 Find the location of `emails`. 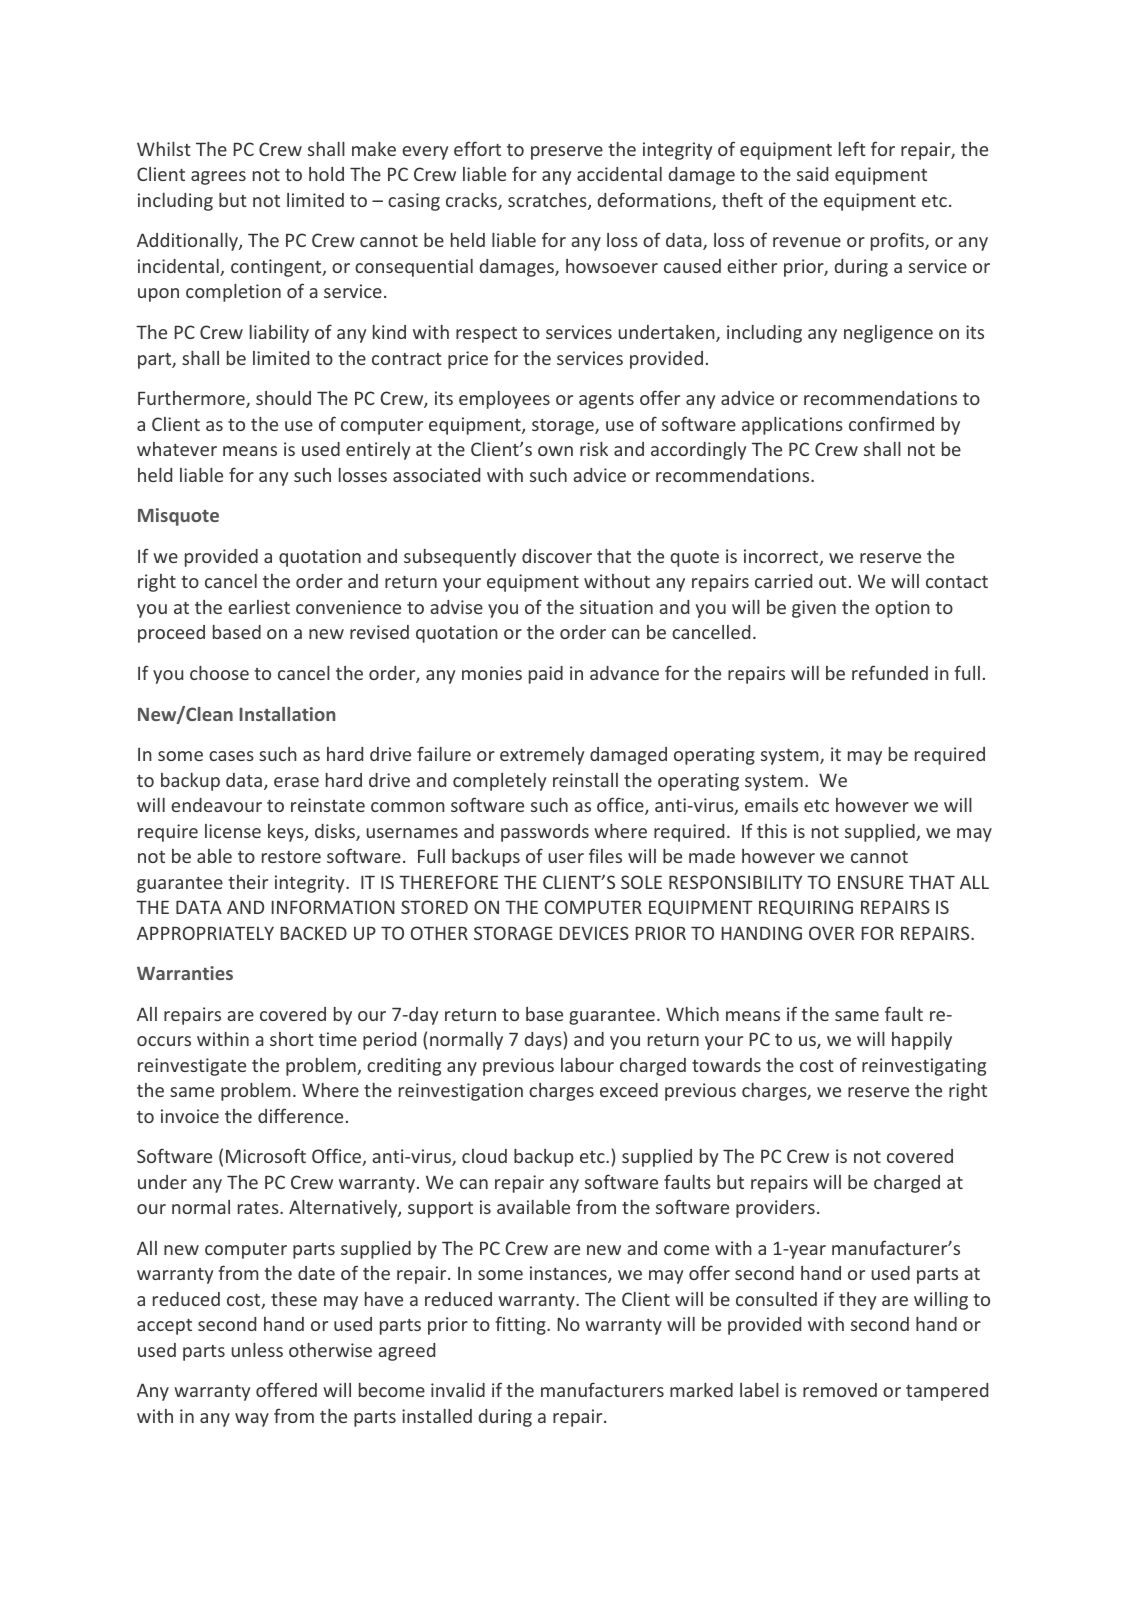

emails is located at coordinates (771, 805).
